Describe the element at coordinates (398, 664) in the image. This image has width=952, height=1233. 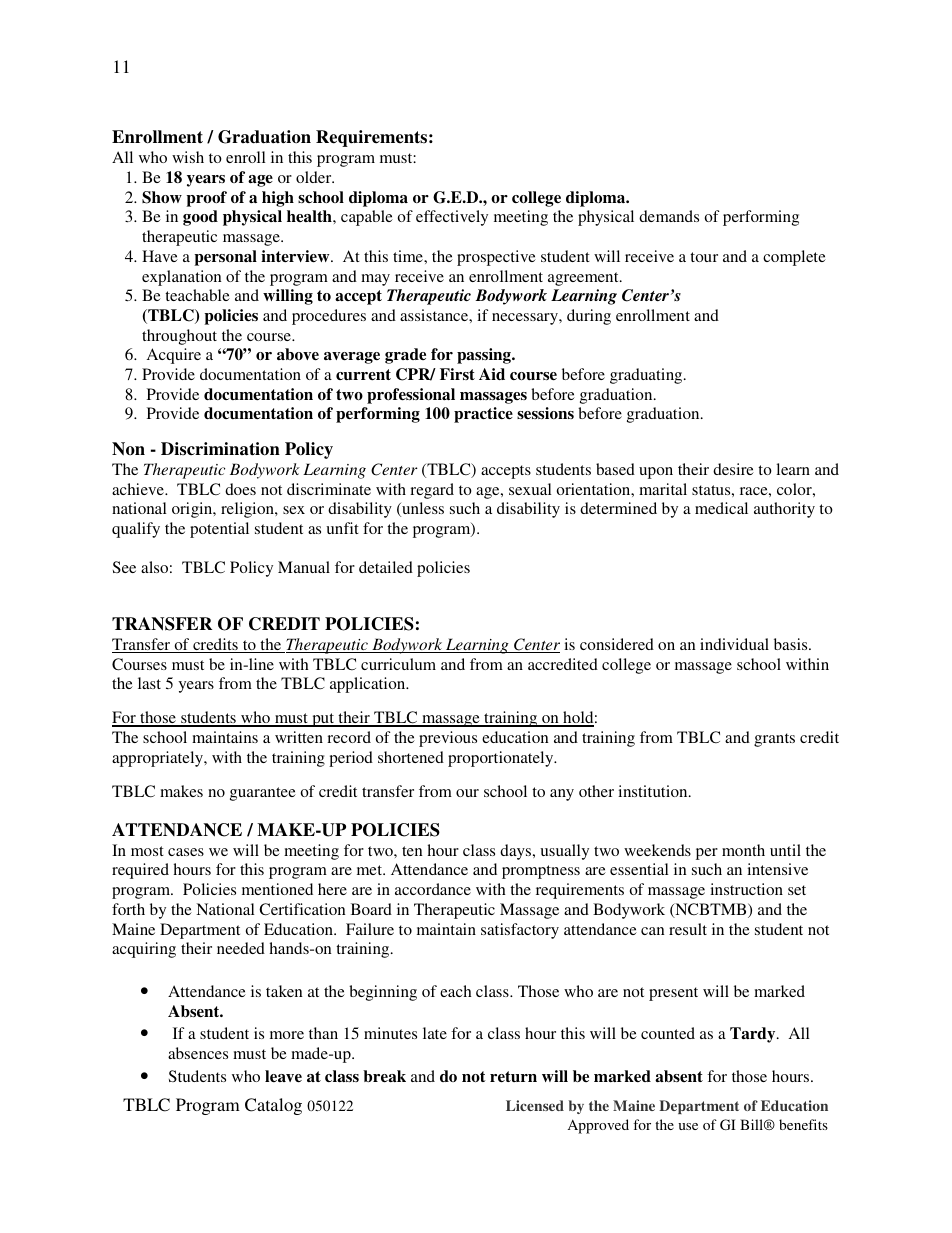
I see `curriculum` at that location.
